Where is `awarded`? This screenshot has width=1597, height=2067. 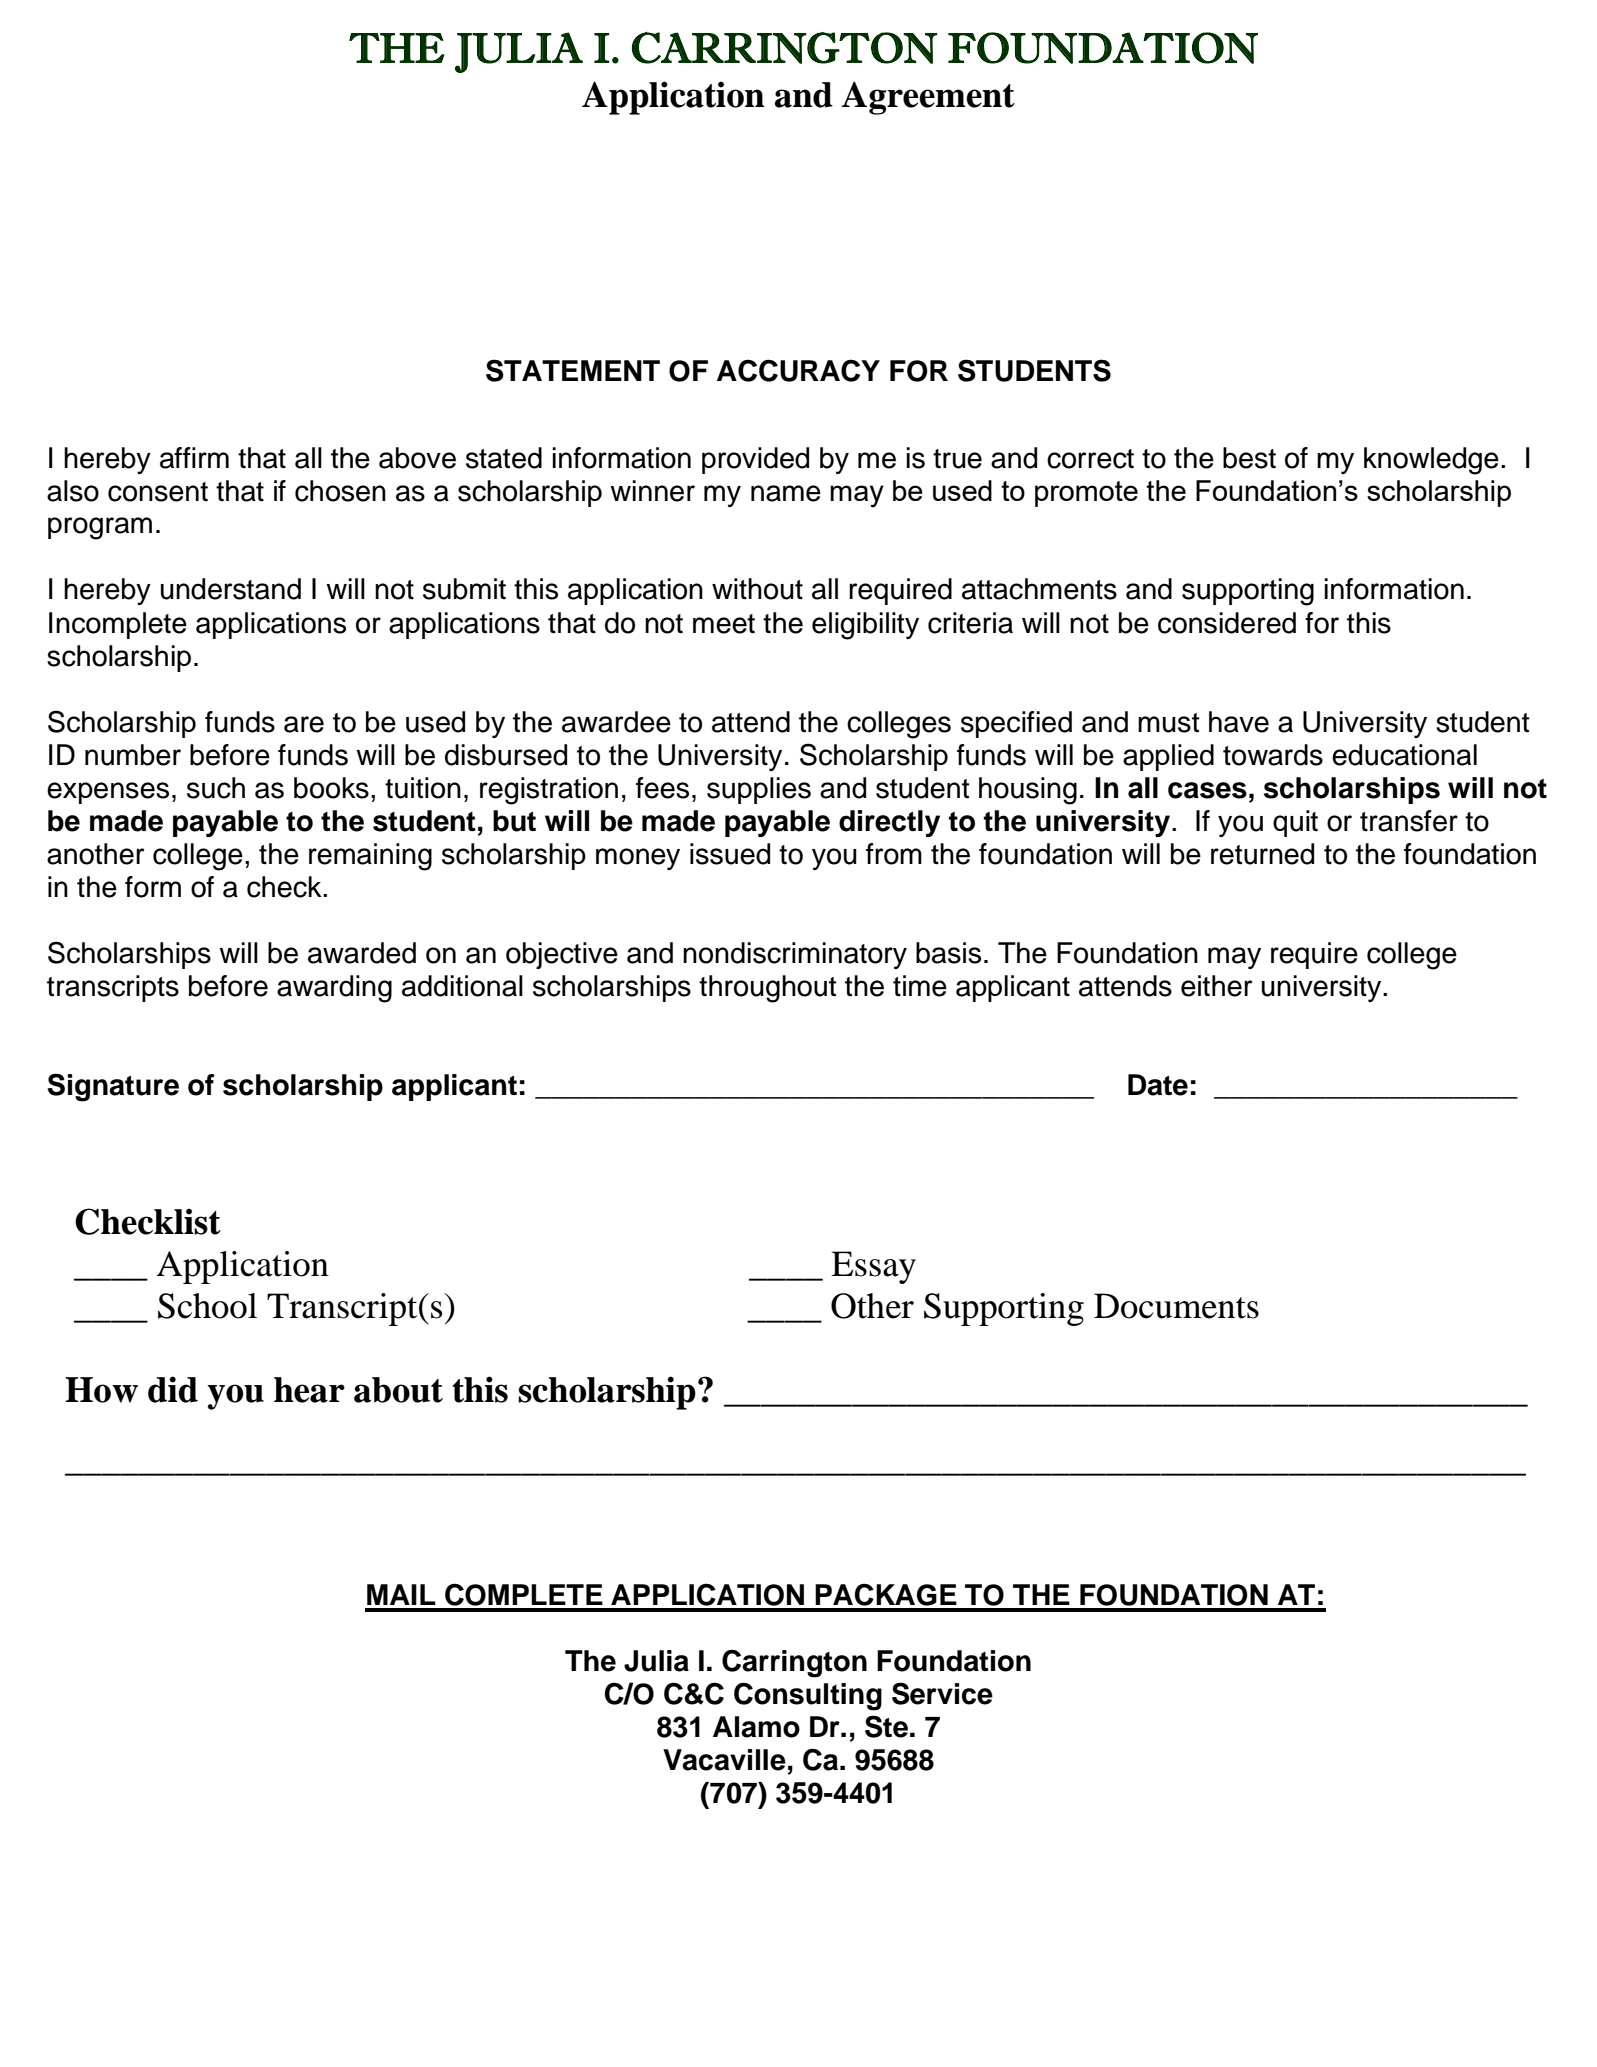
awarded is located at coordinates (362, 953).
